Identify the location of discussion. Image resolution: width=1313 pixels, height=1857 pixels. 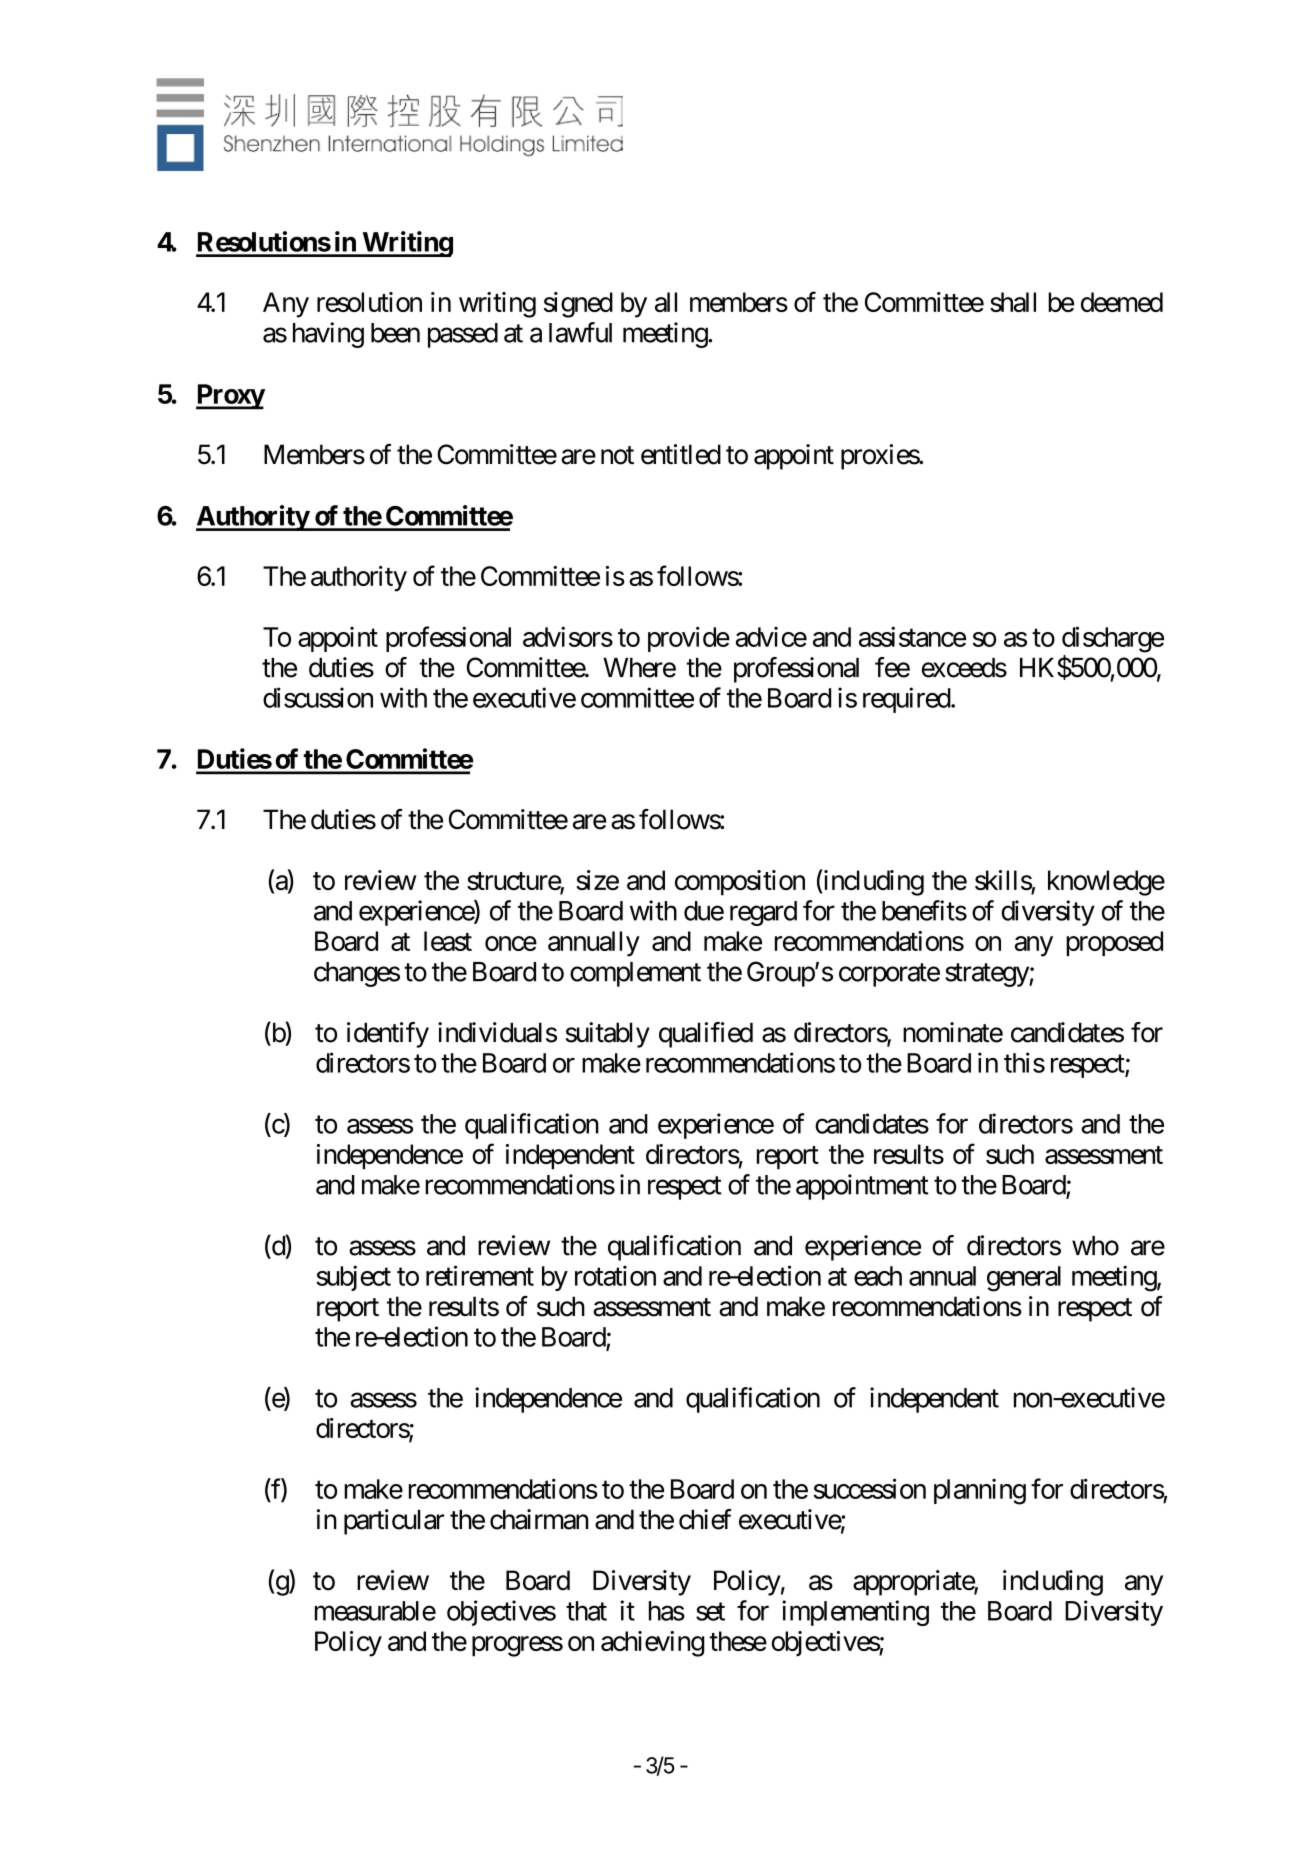
(318, 697).
